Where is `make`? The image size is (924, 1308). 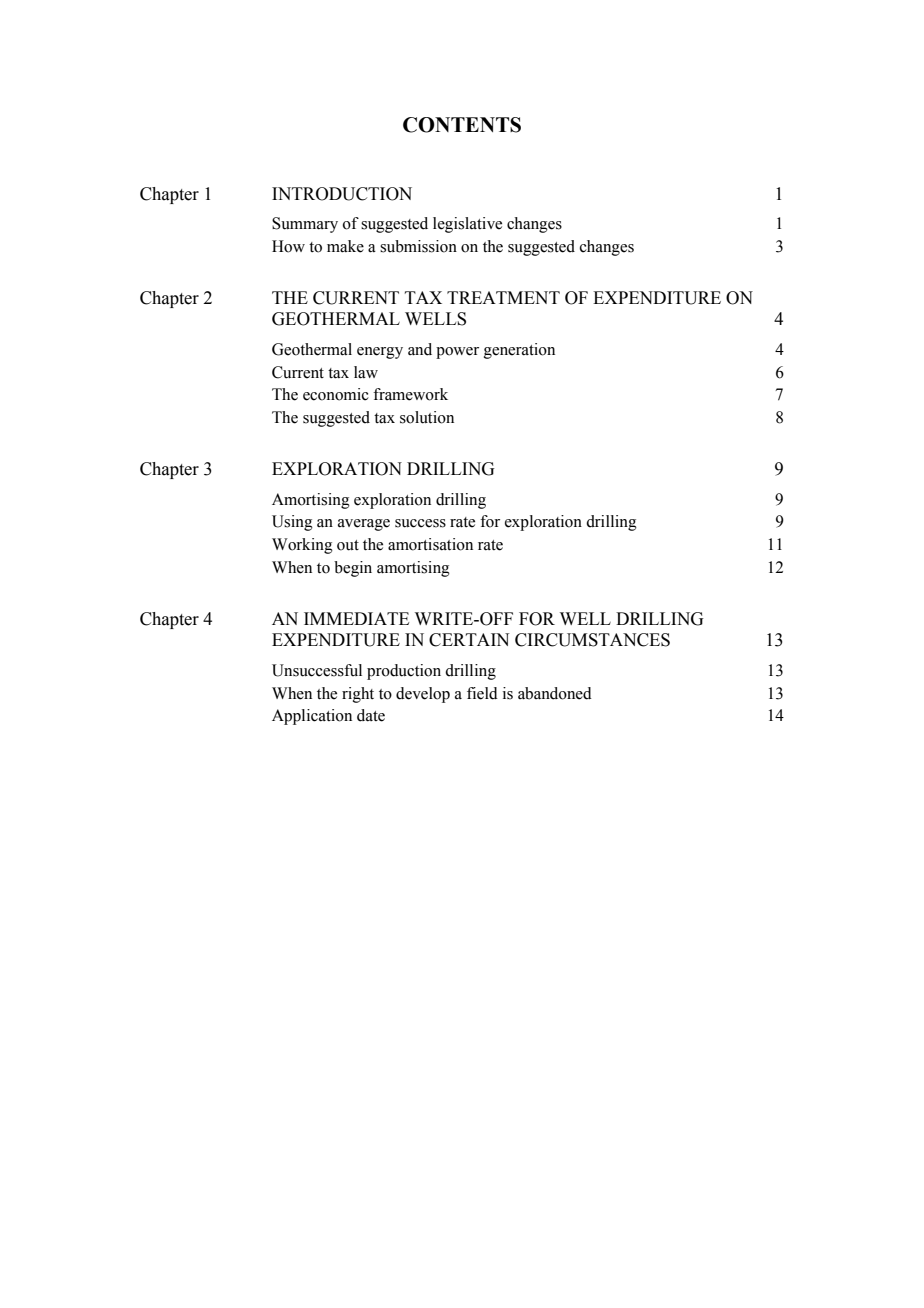
make is located at coordinates (345, 246).
